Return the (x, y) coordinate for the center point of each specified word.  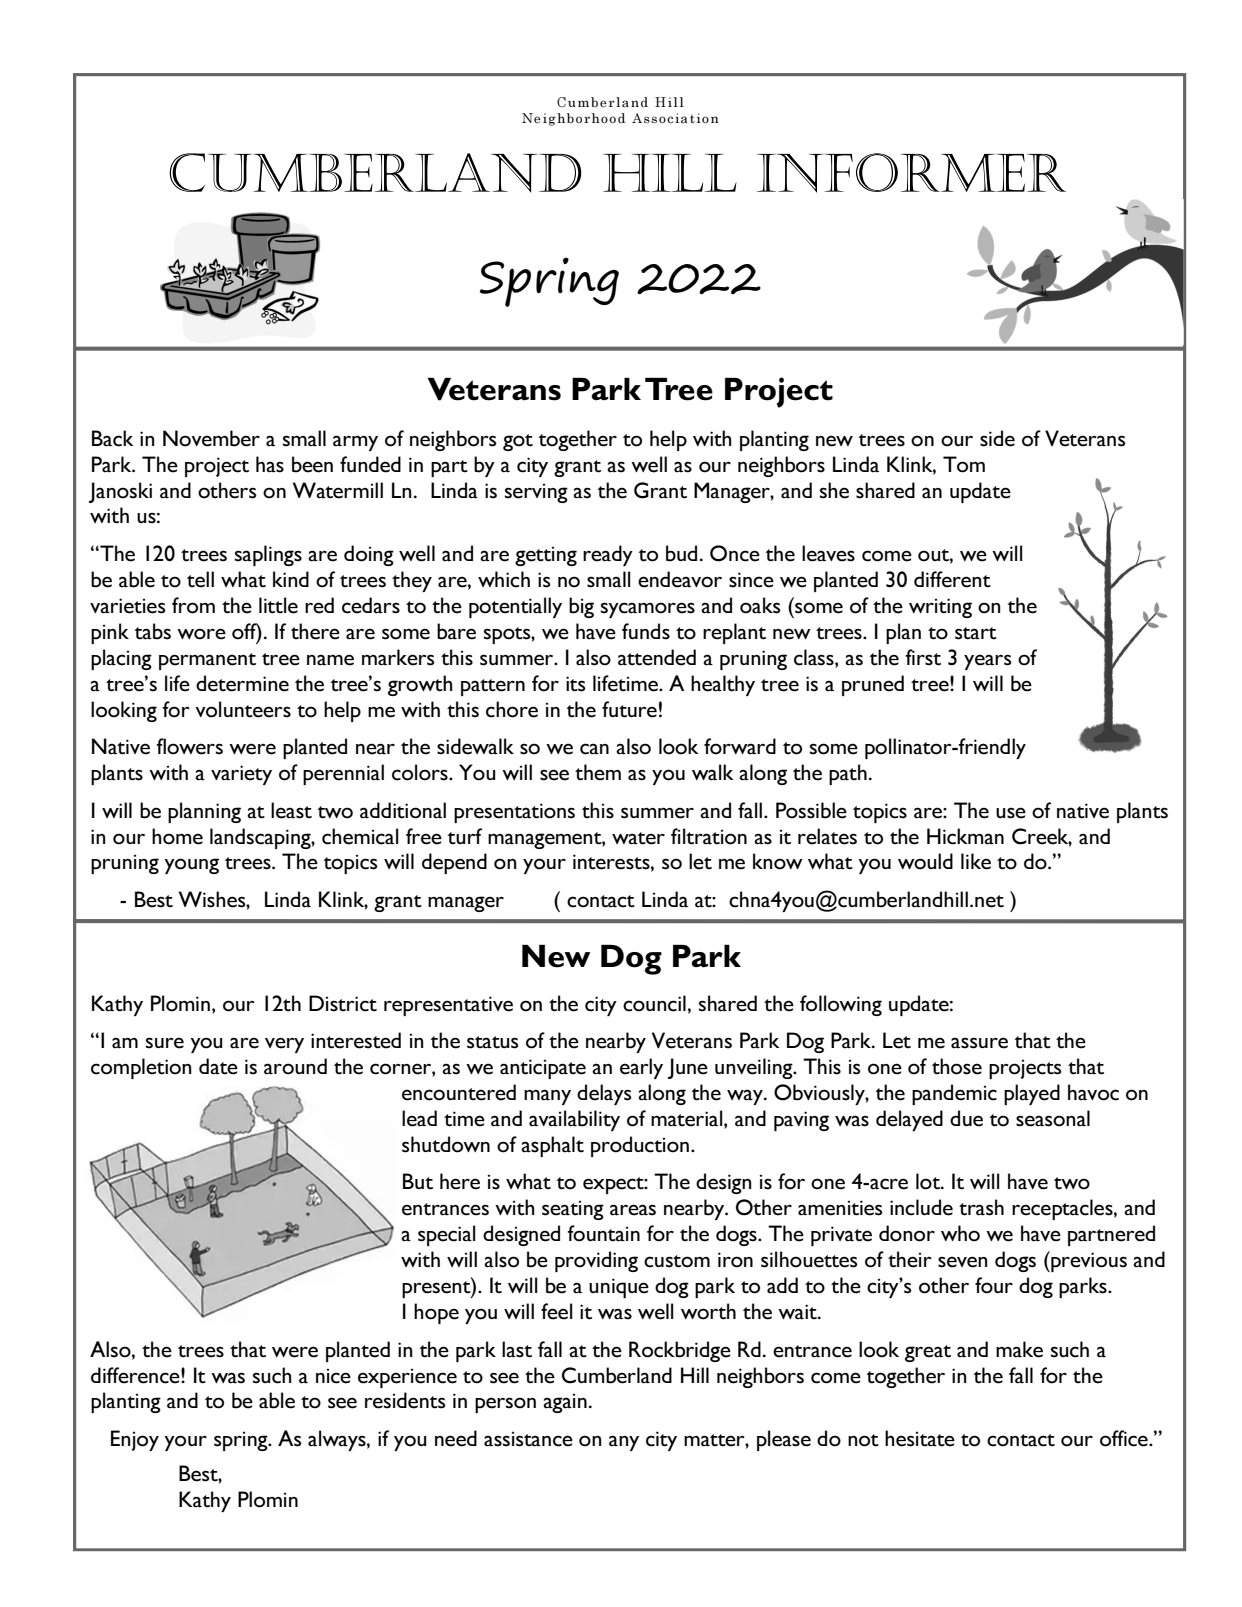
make (1019, 1349)
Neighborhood (573, 119)
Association (675, 118)
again (565, 1403)
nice (333, 1376)
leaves (828, 553)
